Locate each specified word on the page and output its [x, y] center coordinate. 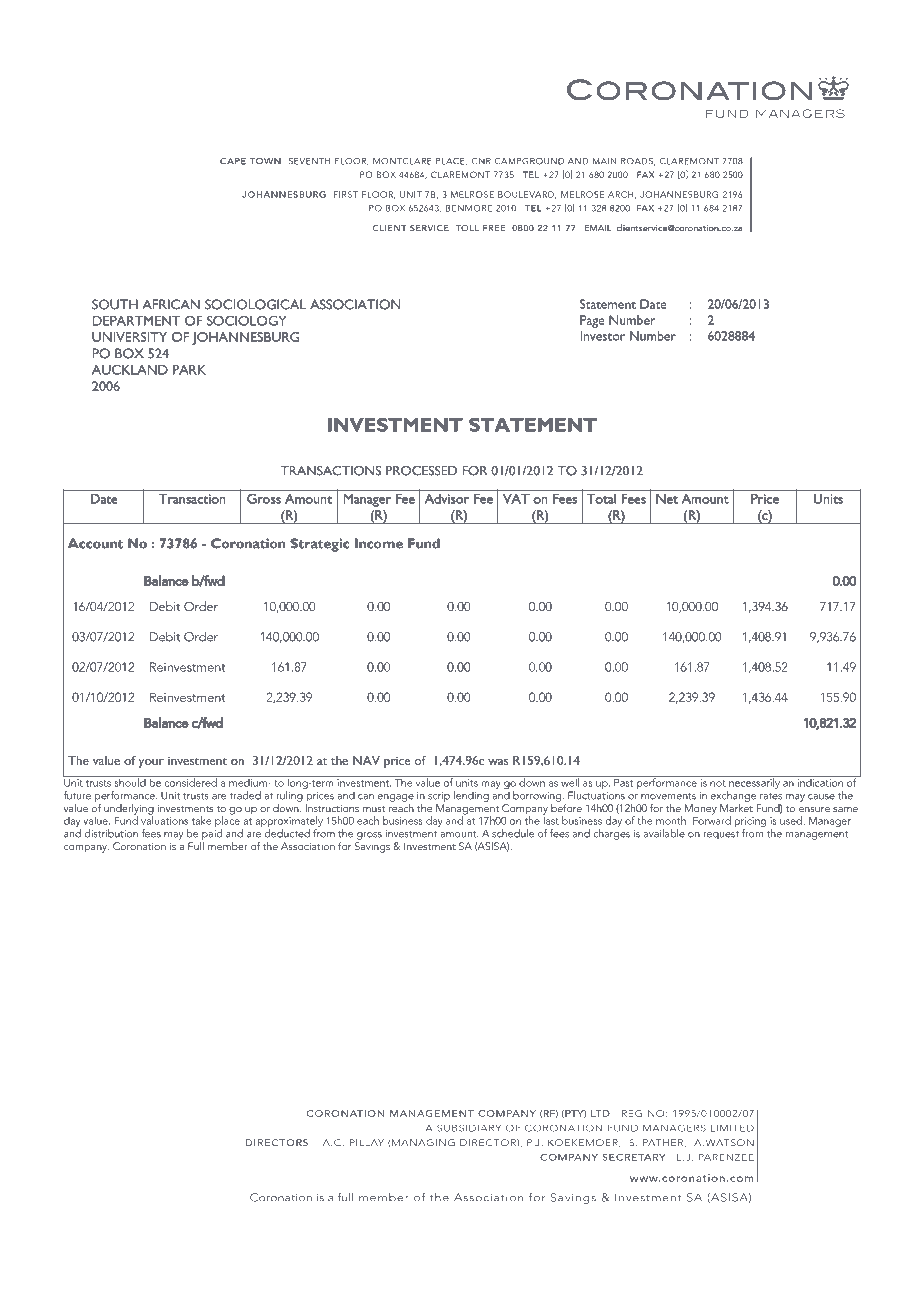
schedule [513, 833]
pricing [750, 823]
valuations [164, 819]
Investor [603, 336]
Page [592, 321]
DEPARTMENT [137, 321]
